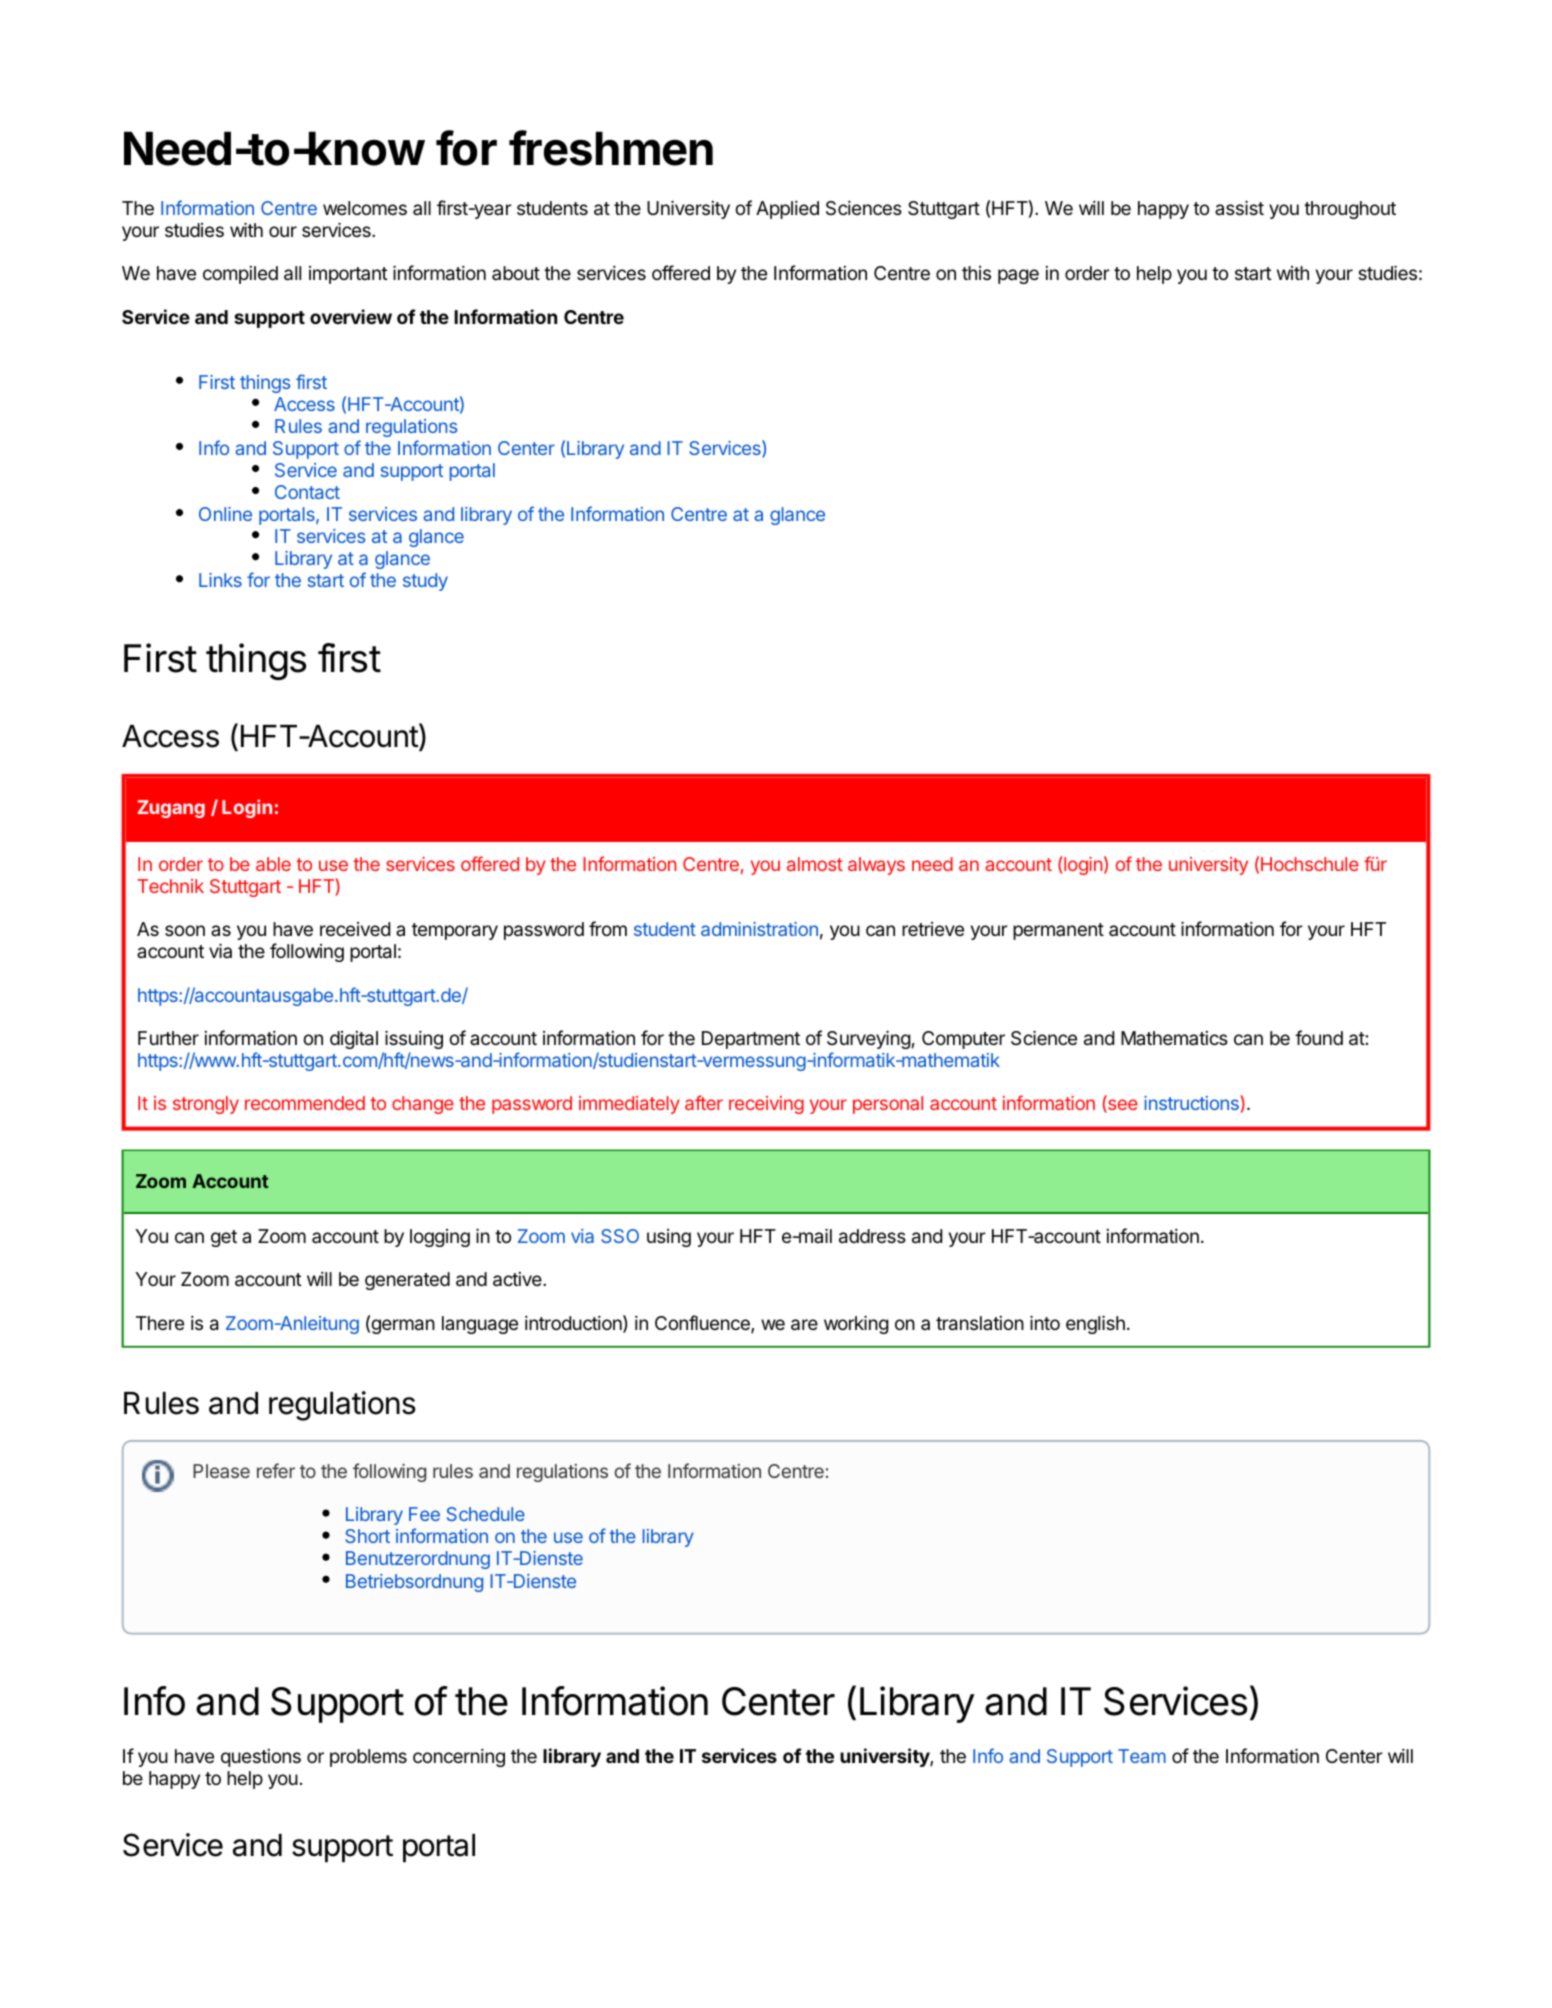 The width and height of the screenshot is (1552, 2008). Describe the element at coordinates (1058, 931) in the screenshot. I see `permanent` at that location.
